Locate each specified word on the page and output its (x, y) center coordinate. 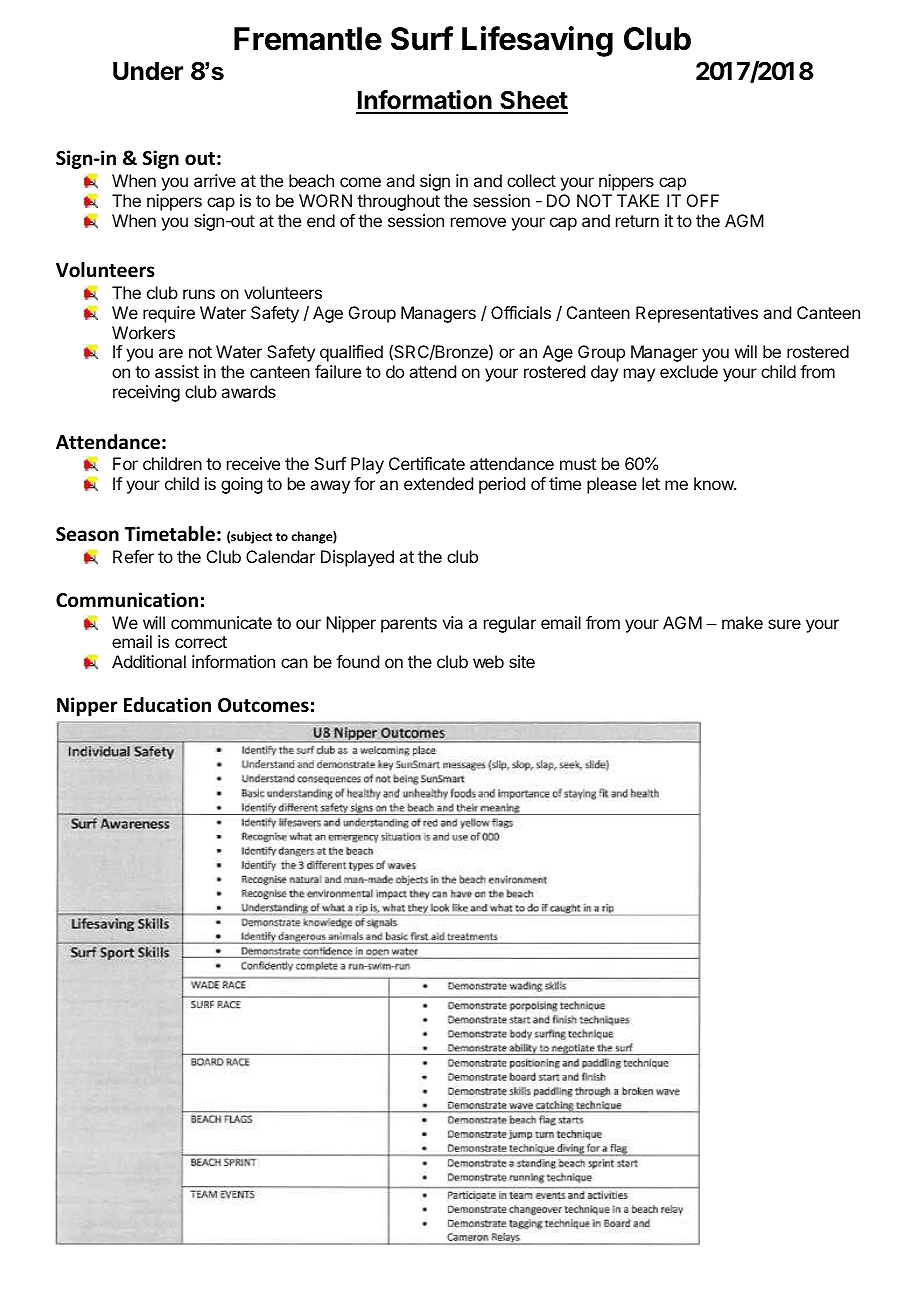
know (714, 483)
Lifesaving (537, 41)
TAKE (638, 200)
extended (438, 483)
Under (148, 71)
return (637, 221)
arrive (215, 180)
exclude (689, 371)
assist (177, 371)
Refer (133, 556)
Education (167, 705)
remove (478, 222)
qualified (351, 353)
